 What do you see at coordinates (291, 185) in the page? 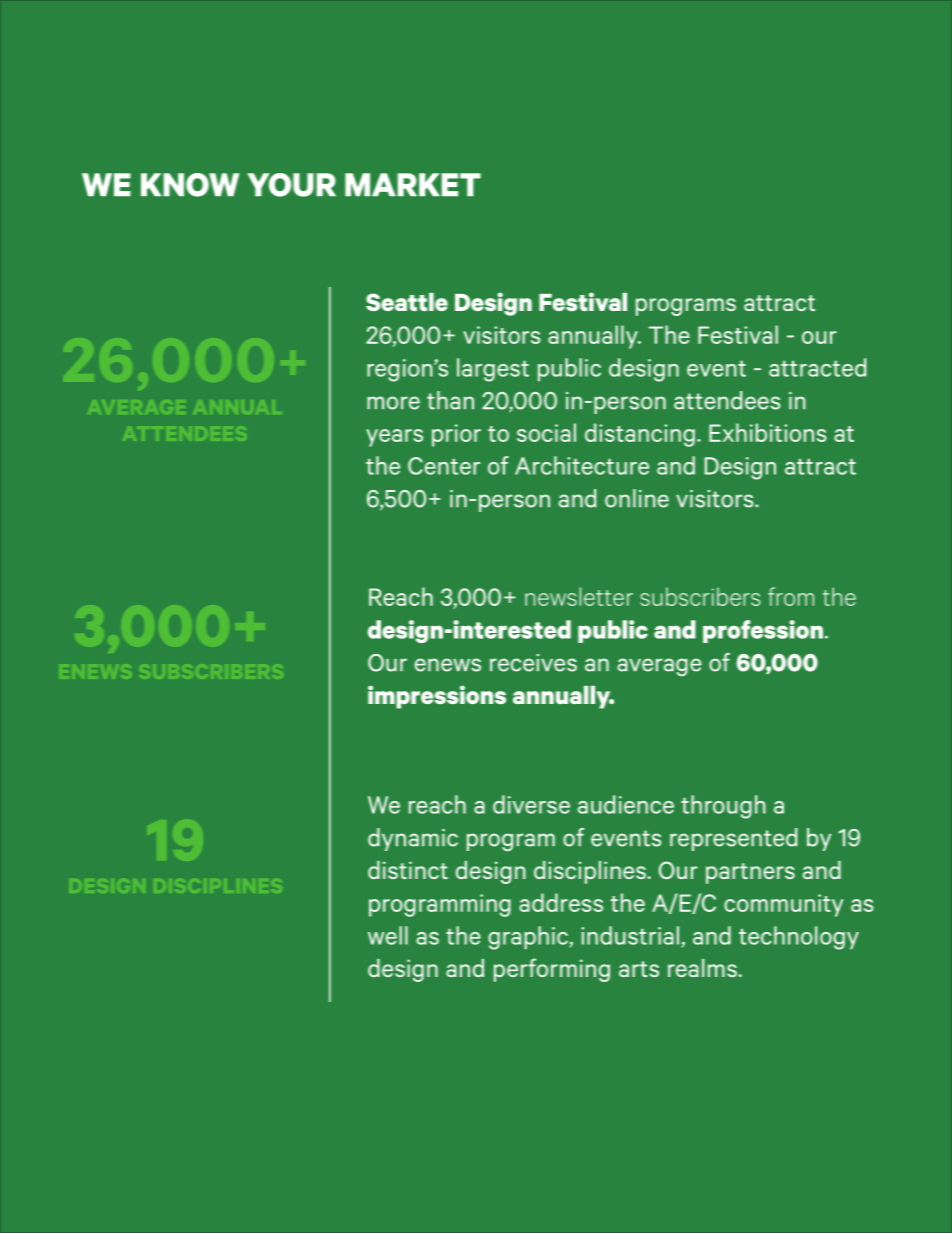
I see `YOUR` at bounding box center [291, 185].
